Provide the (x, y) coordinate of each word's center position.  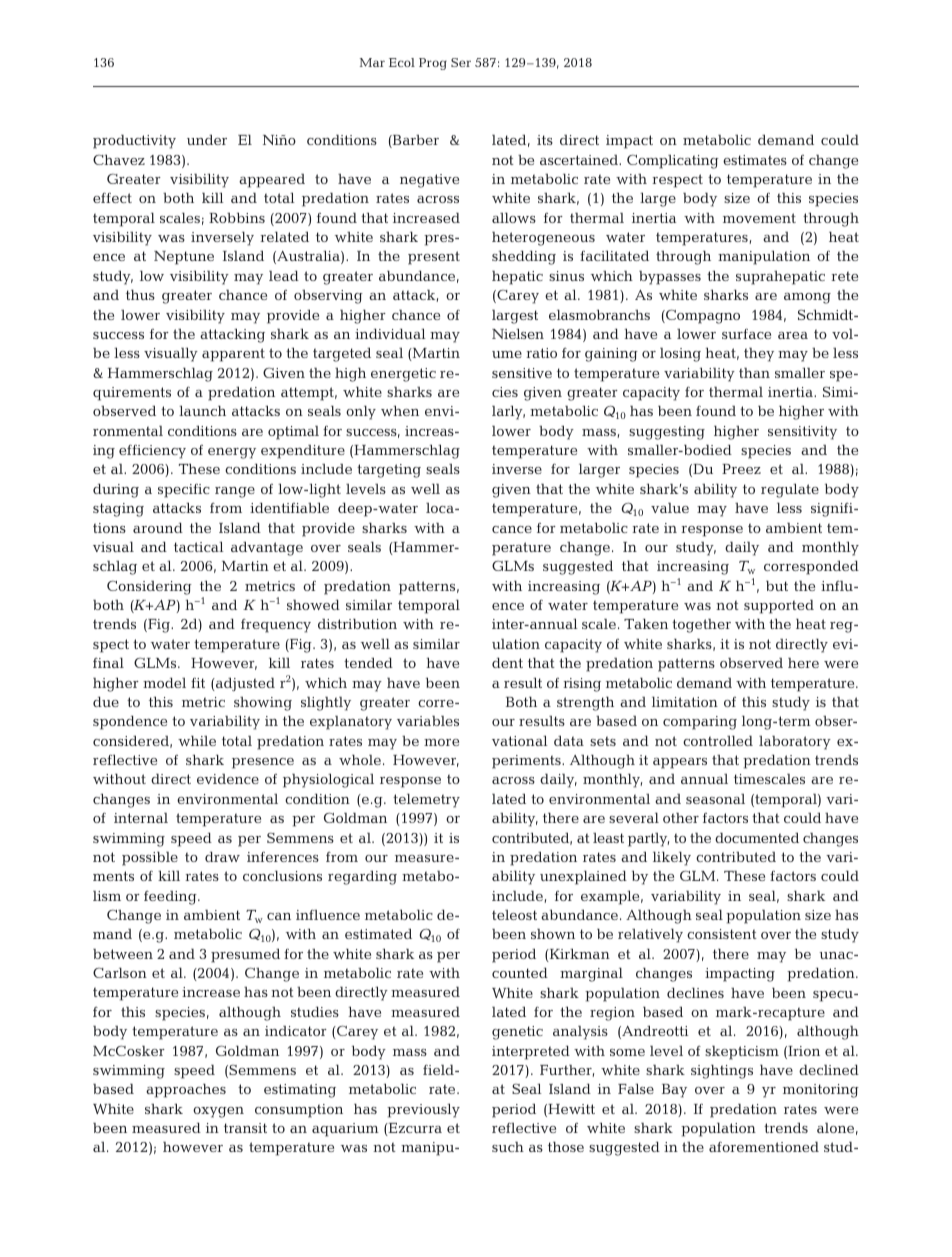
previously (423, 1110)
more (441, 742)
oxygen (218, 1112)
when (400, 410)
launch (202, 410)
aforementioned (764, 1146)
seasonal (715, 799)
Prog (433, 64)
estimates (755, 160)
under (207, 139)
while (197, 740)
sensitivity (802, 433)
